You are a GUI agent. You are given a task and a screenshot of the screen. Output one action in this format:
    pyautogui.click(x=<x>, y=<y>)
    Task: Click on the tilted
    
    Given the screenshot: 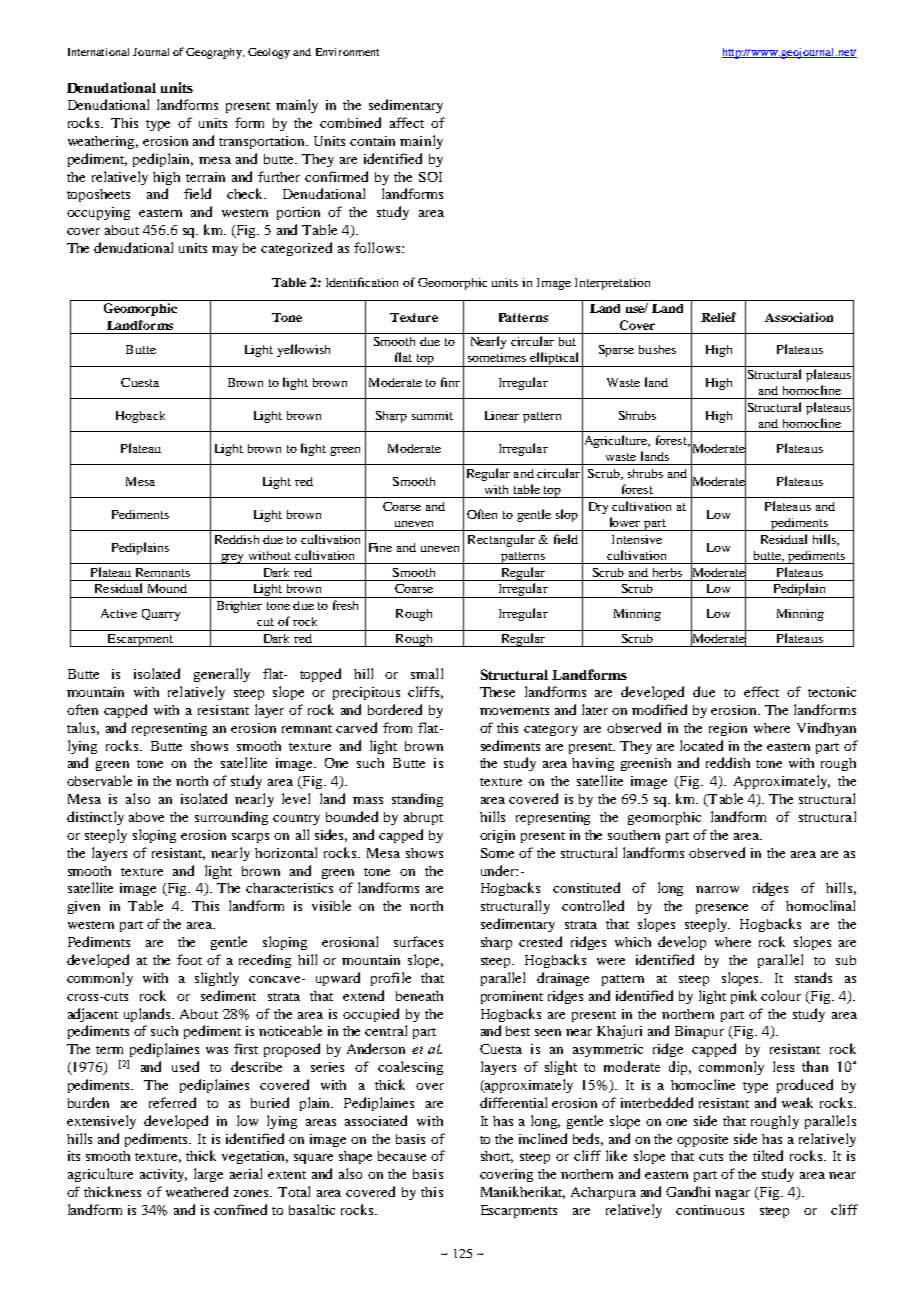 What is the action you would take?
    pyautogui.click(x=768, y=1155)
